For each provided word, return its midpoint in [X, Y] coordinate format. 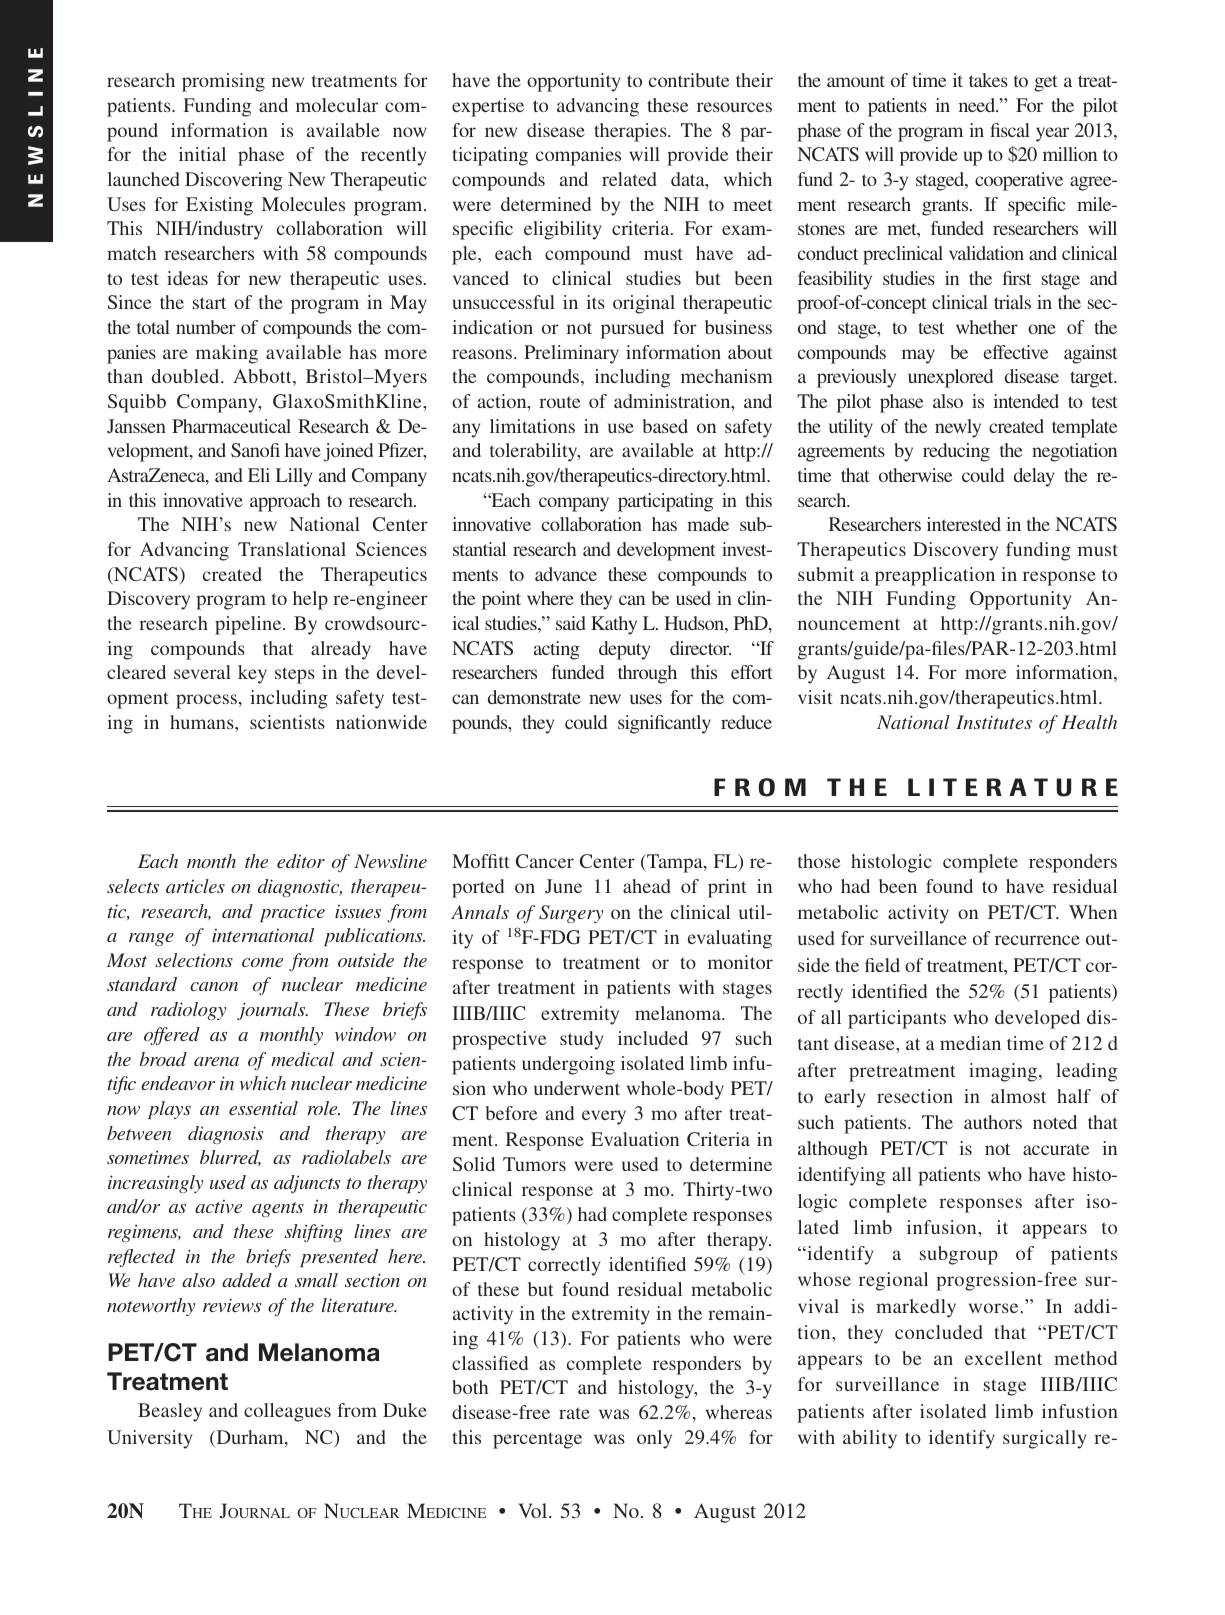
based [665, 426]
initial [202, 154]
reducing [956, 452]
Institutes [994, 722]
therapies [631, 132]
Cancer [545, 861]
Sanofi [255, 450]
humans [203, 722]
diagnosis [225, 1135]
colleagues [287, 1412]
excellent [1003, 1358]
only [654, 1439]
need [978, 105]
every [604, 1117]
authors [993, 1122]
